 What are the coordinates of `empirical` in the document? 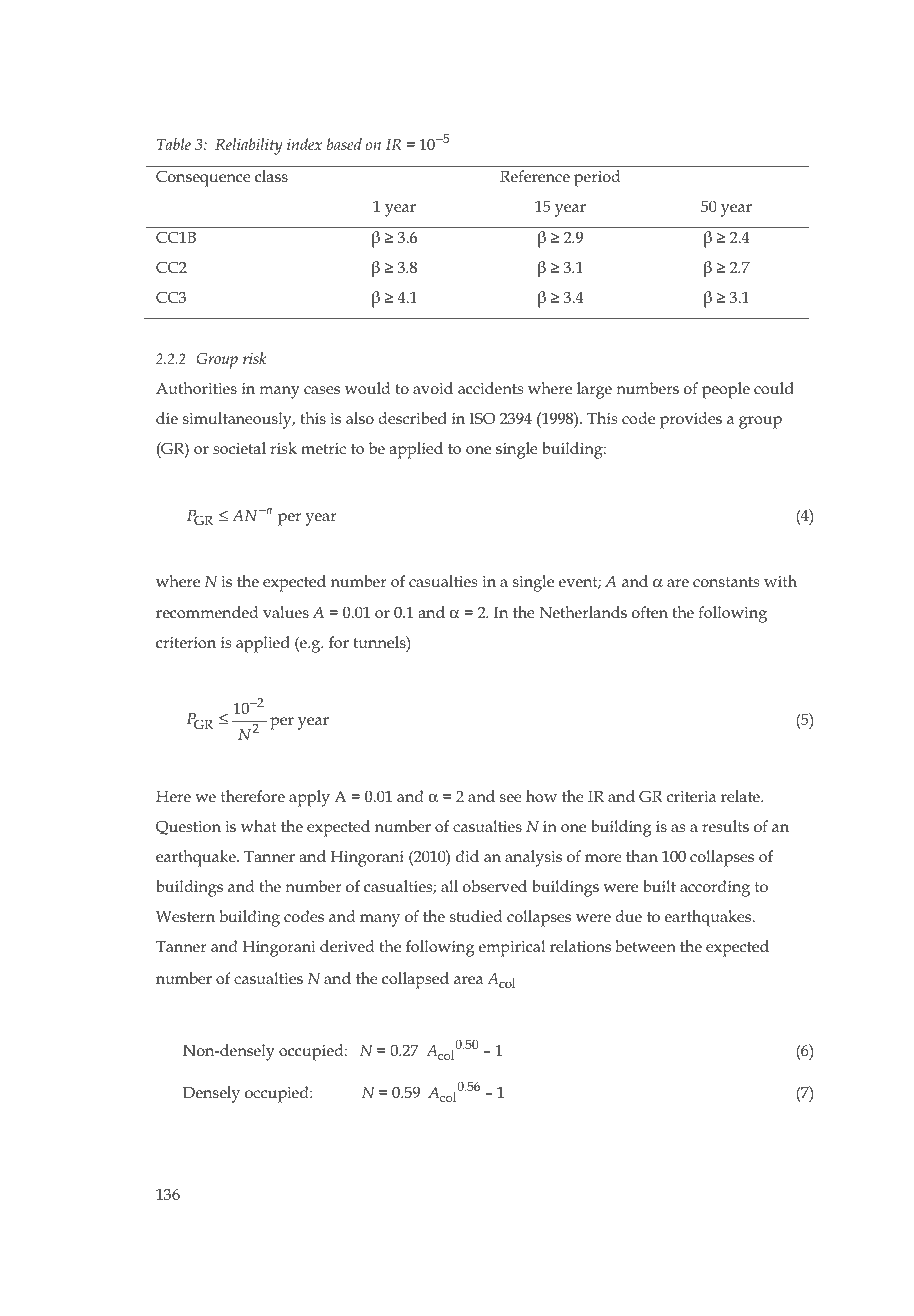 It's located at (512, 948).
